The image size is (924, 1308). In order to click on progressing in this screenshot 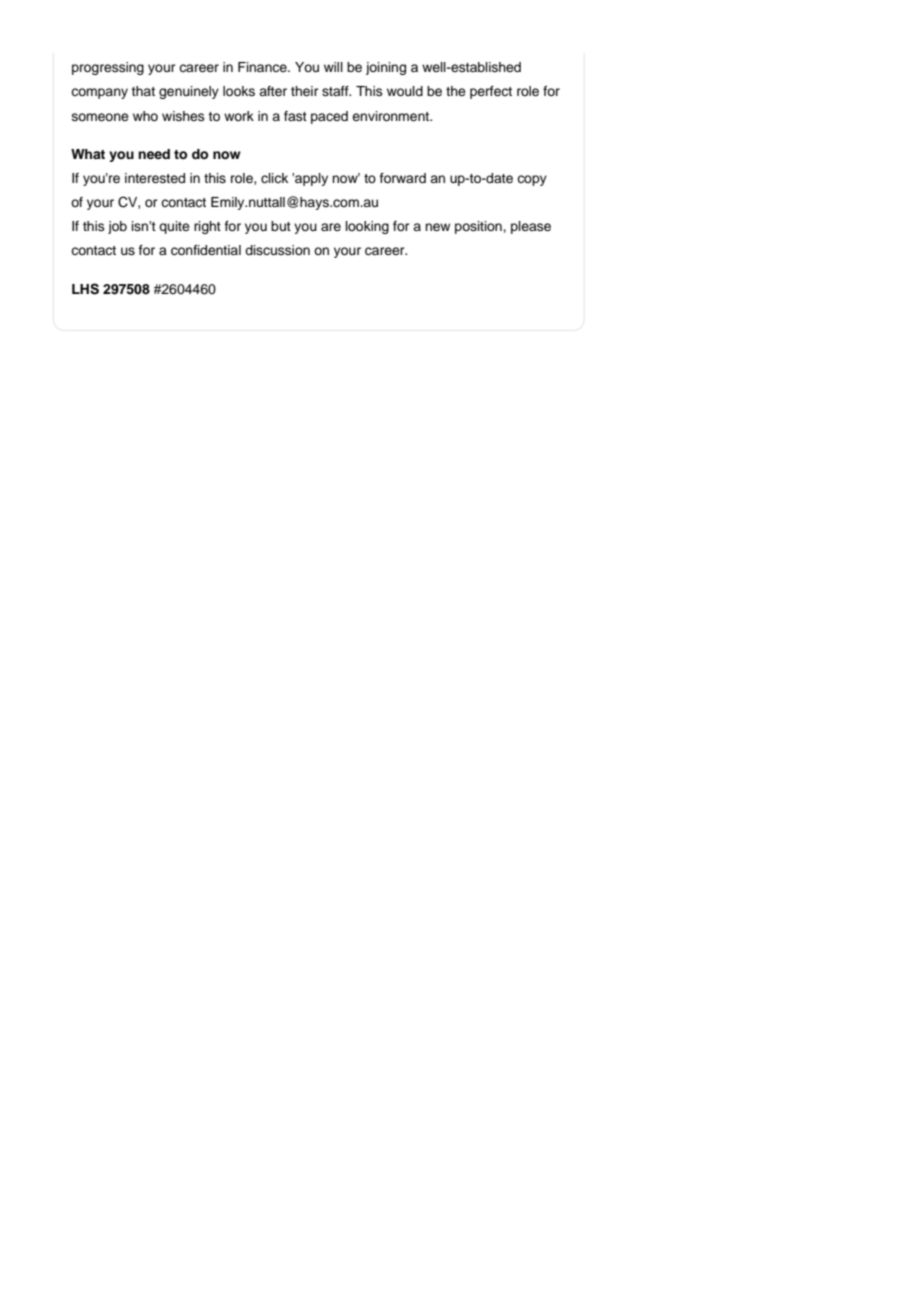, I will do `click(108, 68)`.
